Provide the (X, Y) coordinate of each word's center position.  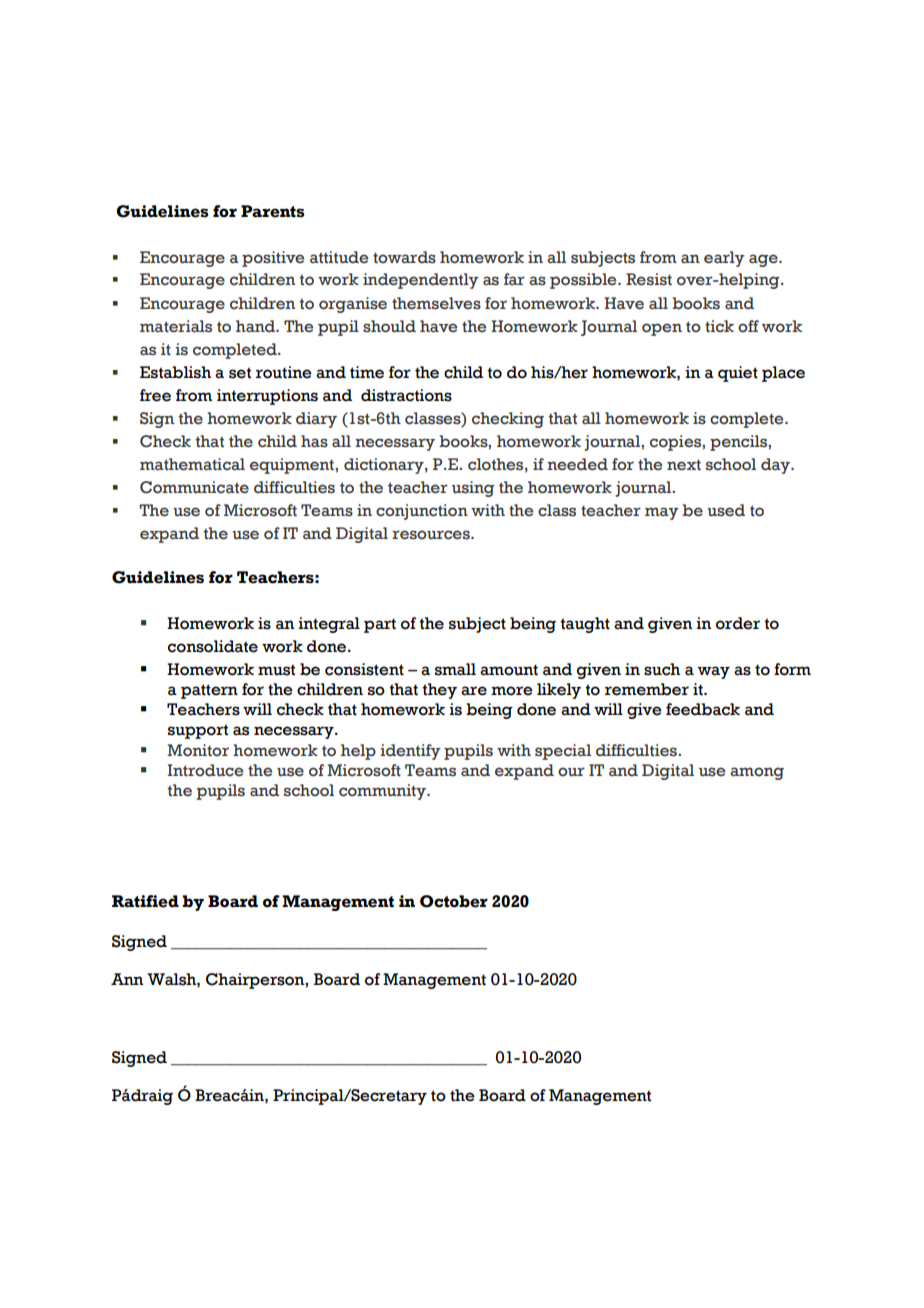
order (738, 623)
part (380, 625)
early (724, 259)
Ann (127, 979)
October (454, 901)
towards (404, 257)
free (155, 395)
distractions (406, 395)
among (757, 773)
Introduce (205, 770)
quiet (738, 374)
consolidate (213, 646)
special (563, 752)
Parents (273, 211)
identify (411, 752)
